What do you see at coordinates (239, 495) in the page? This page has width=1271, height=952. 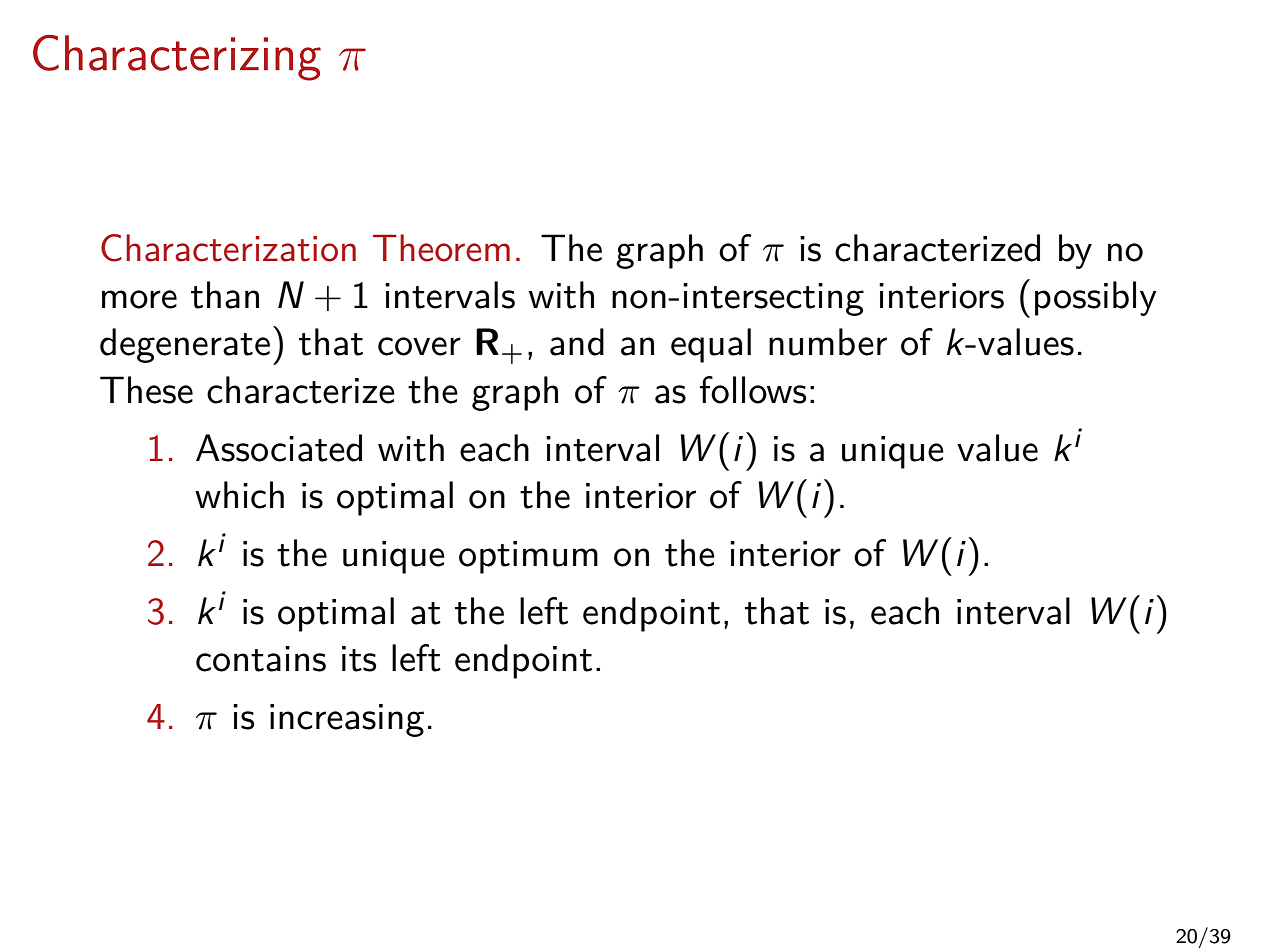 I see `which` at bounding box center [239, 495].
